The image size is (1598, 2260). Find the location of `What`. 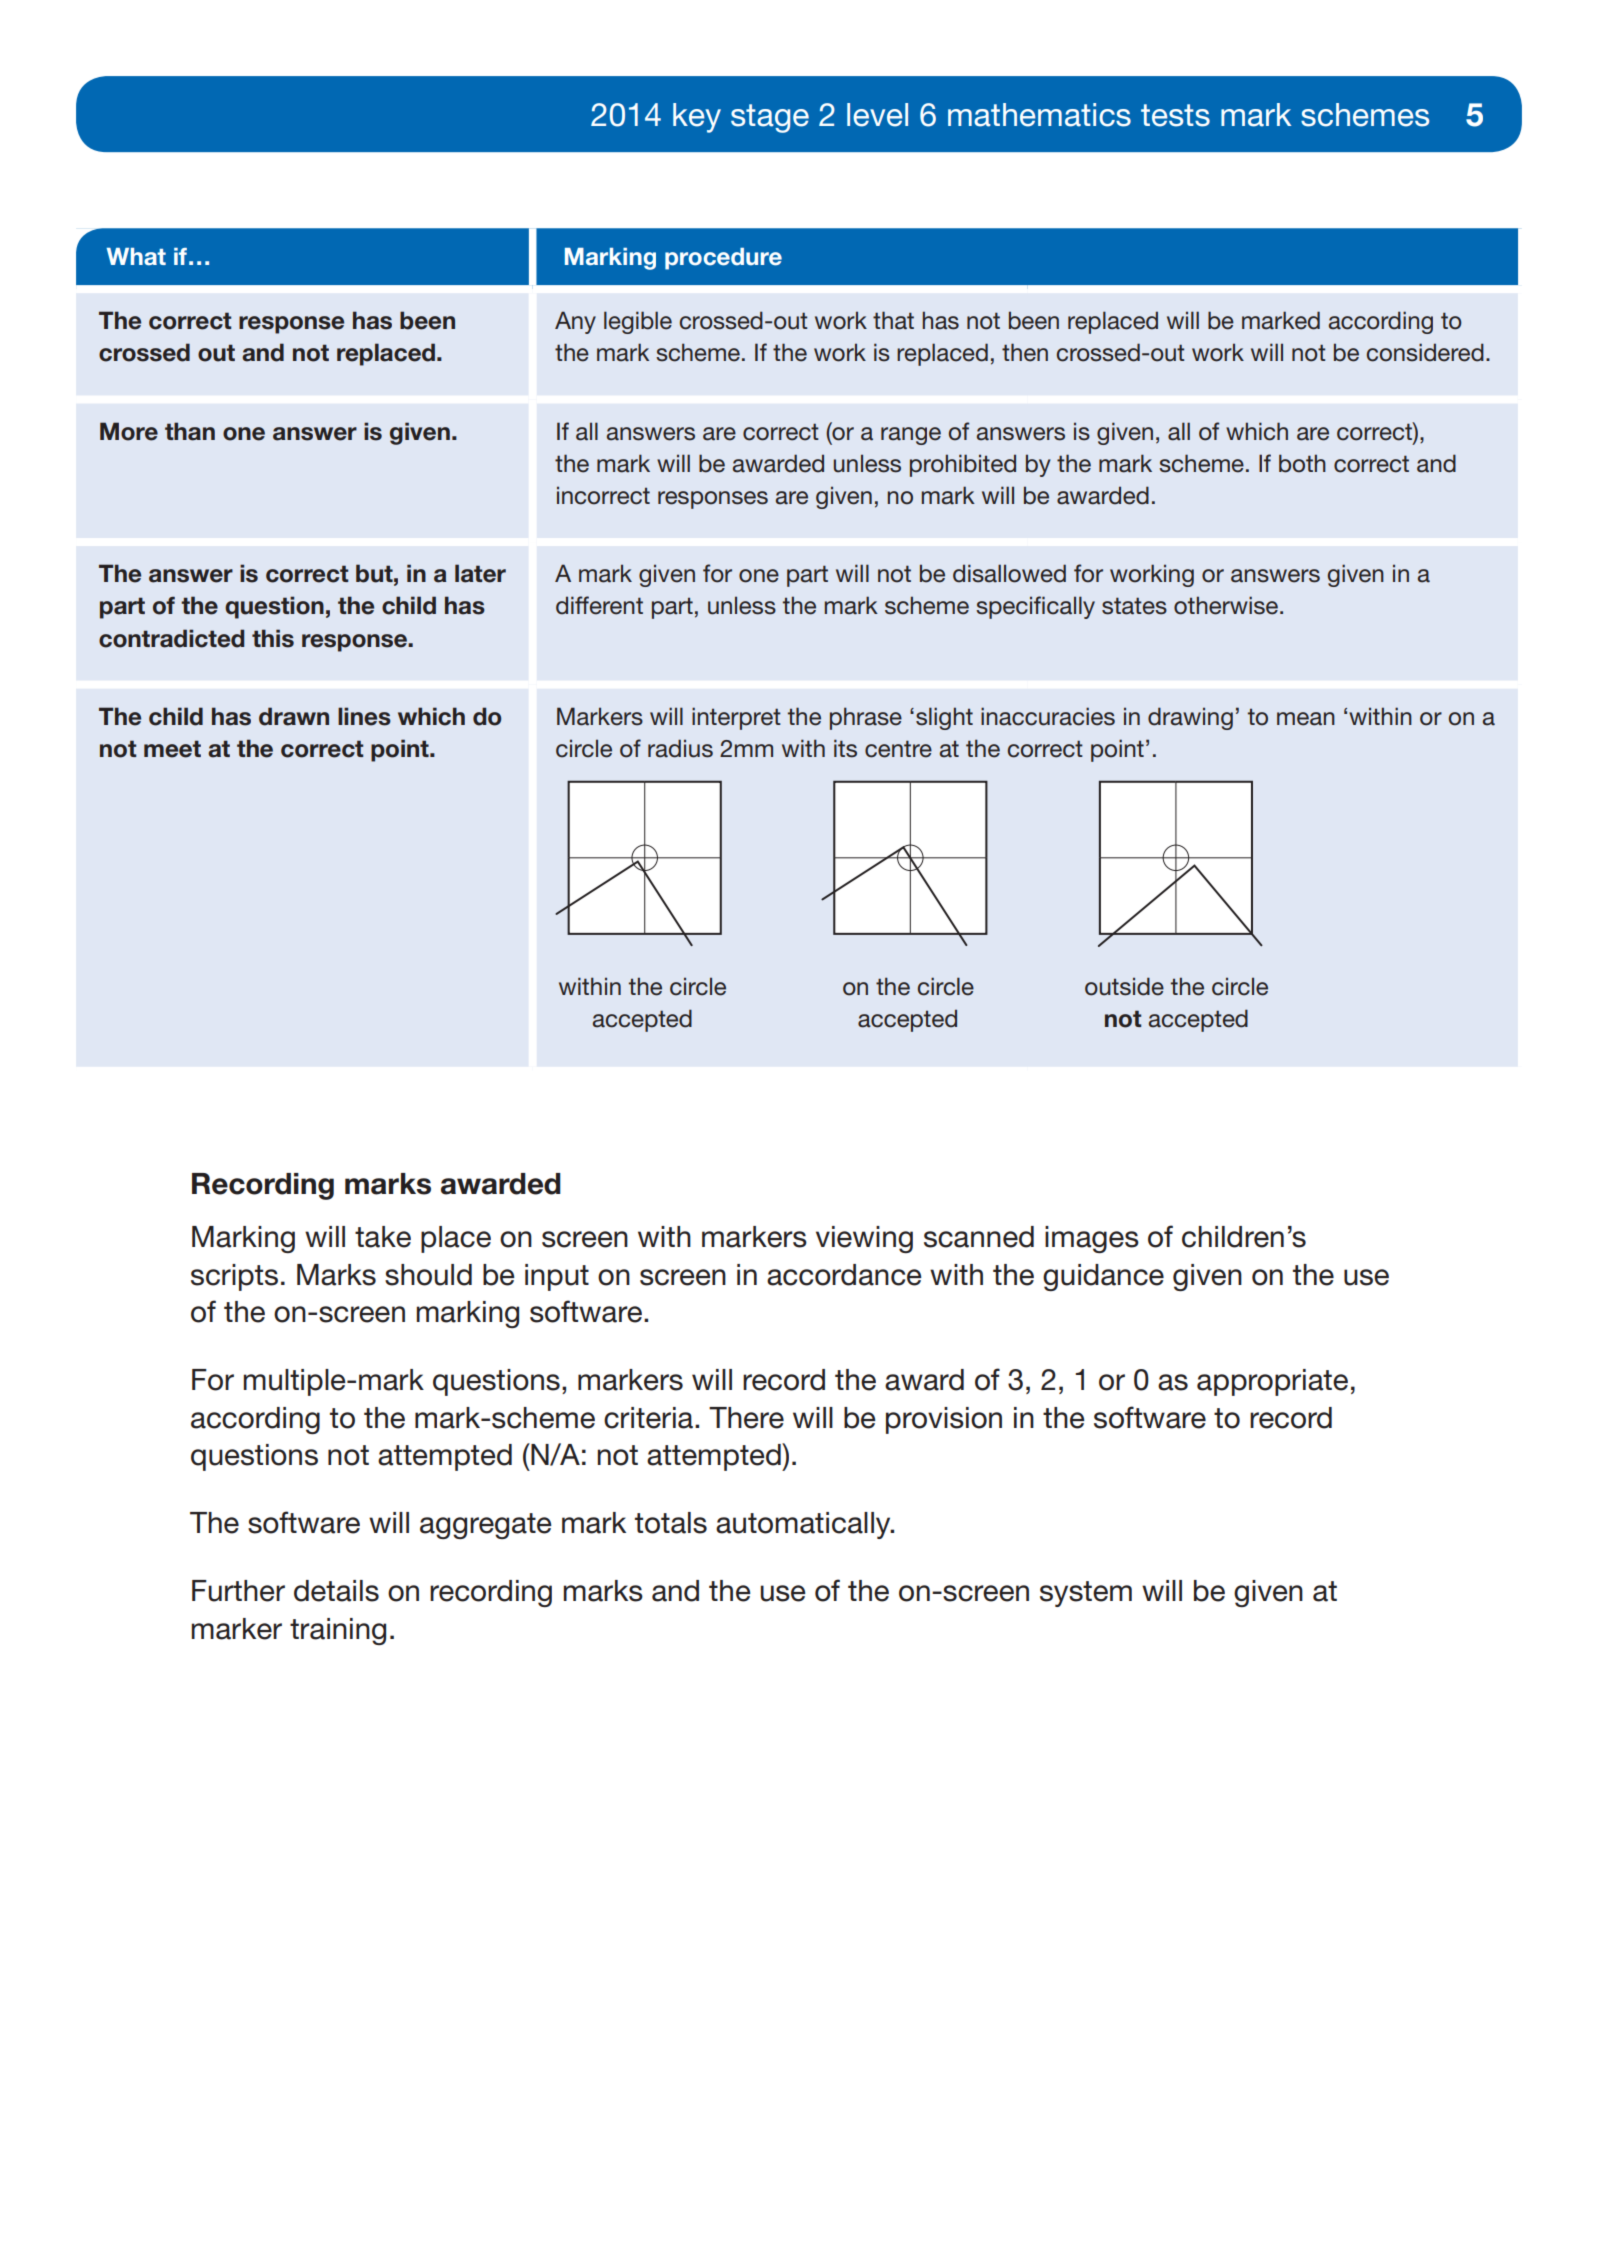

What is located at coordinates (136, 257).
